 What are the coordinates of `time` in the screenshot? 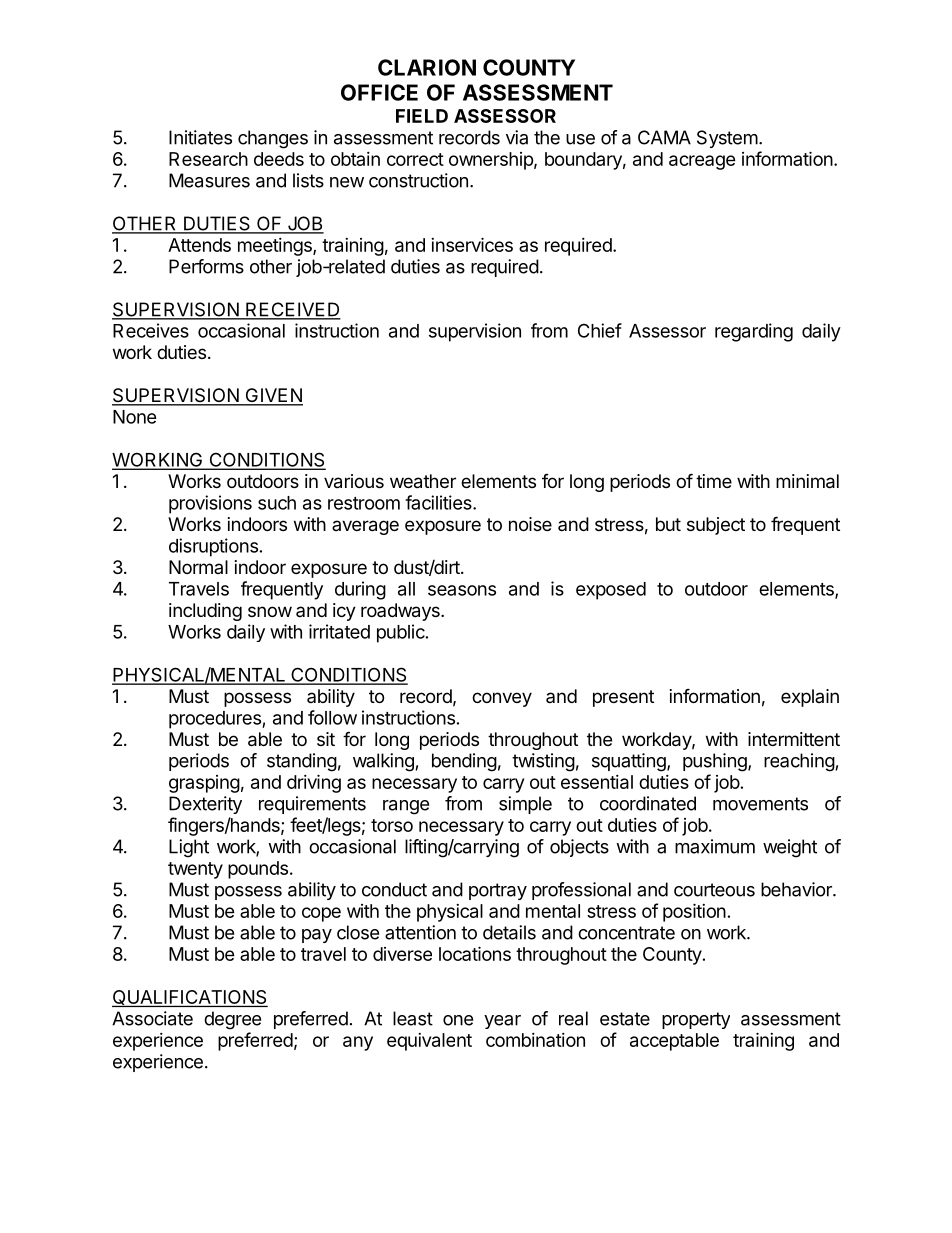 It's located at (714, 481).
